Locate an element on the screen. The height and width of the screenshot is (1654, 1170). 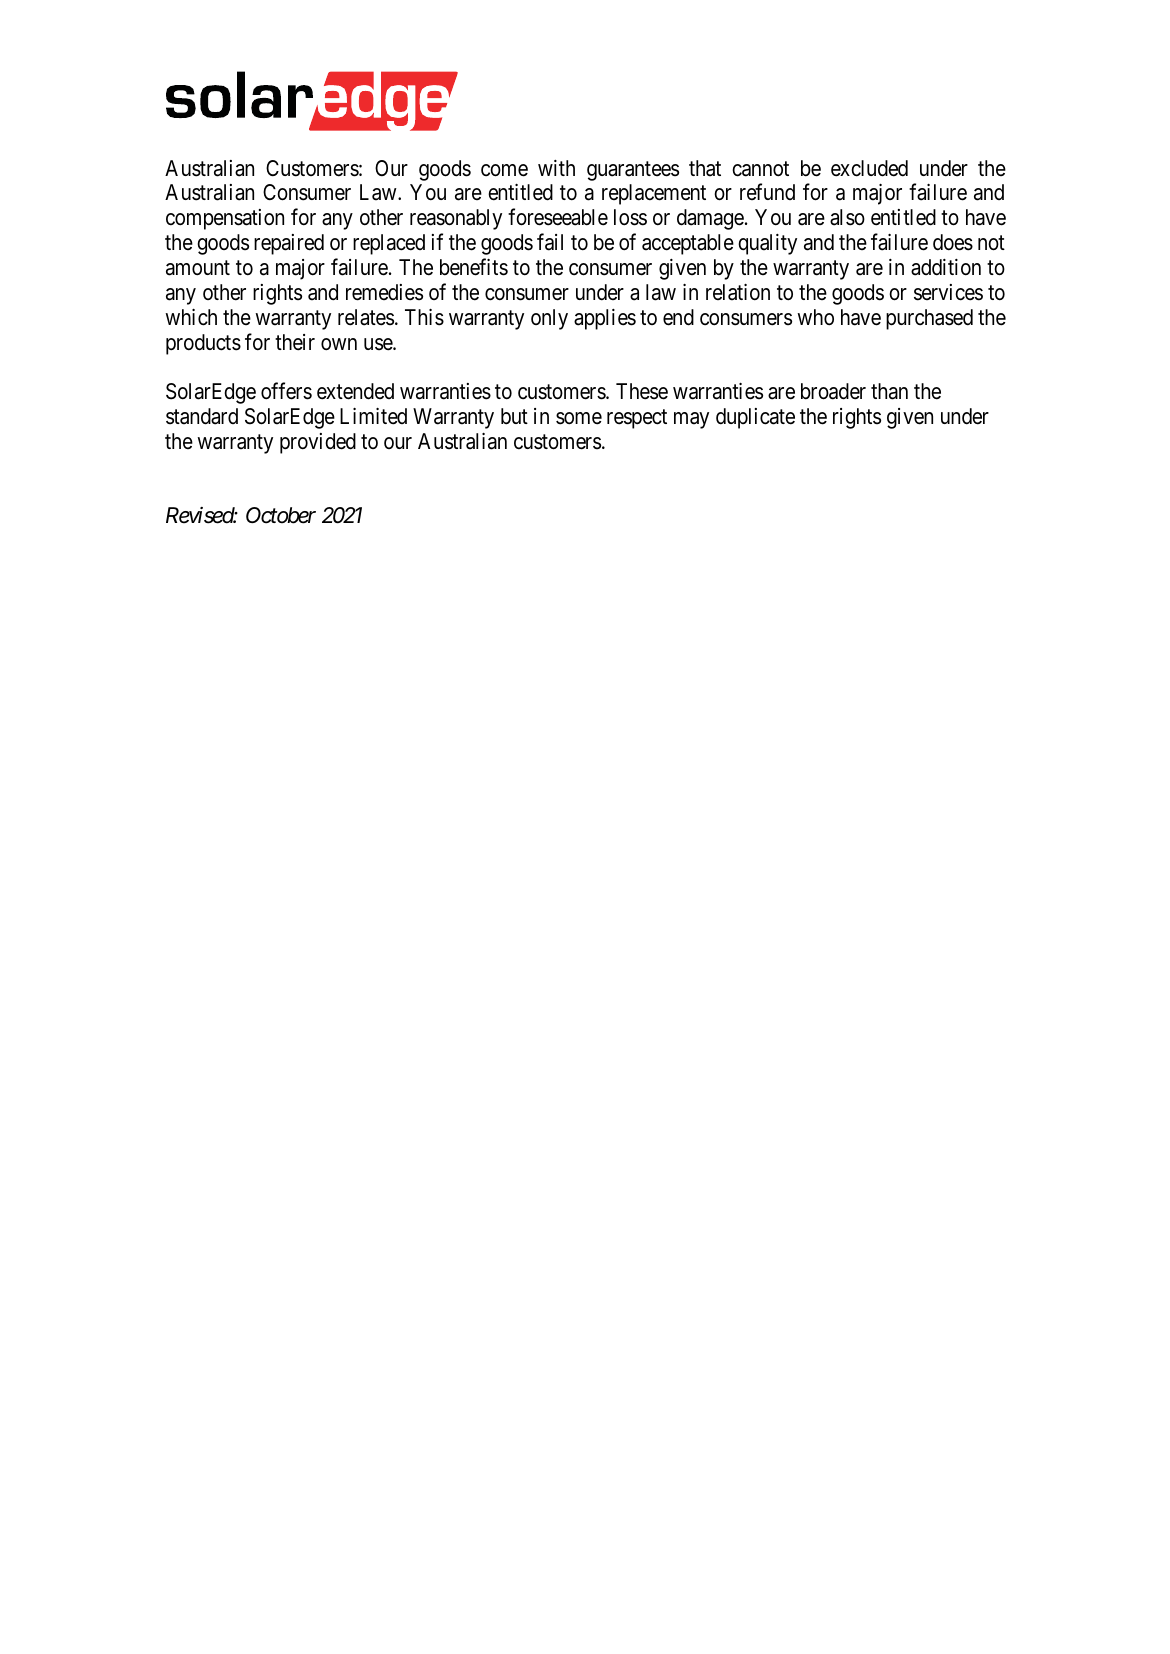
who is located at coordinates (815, 317).
